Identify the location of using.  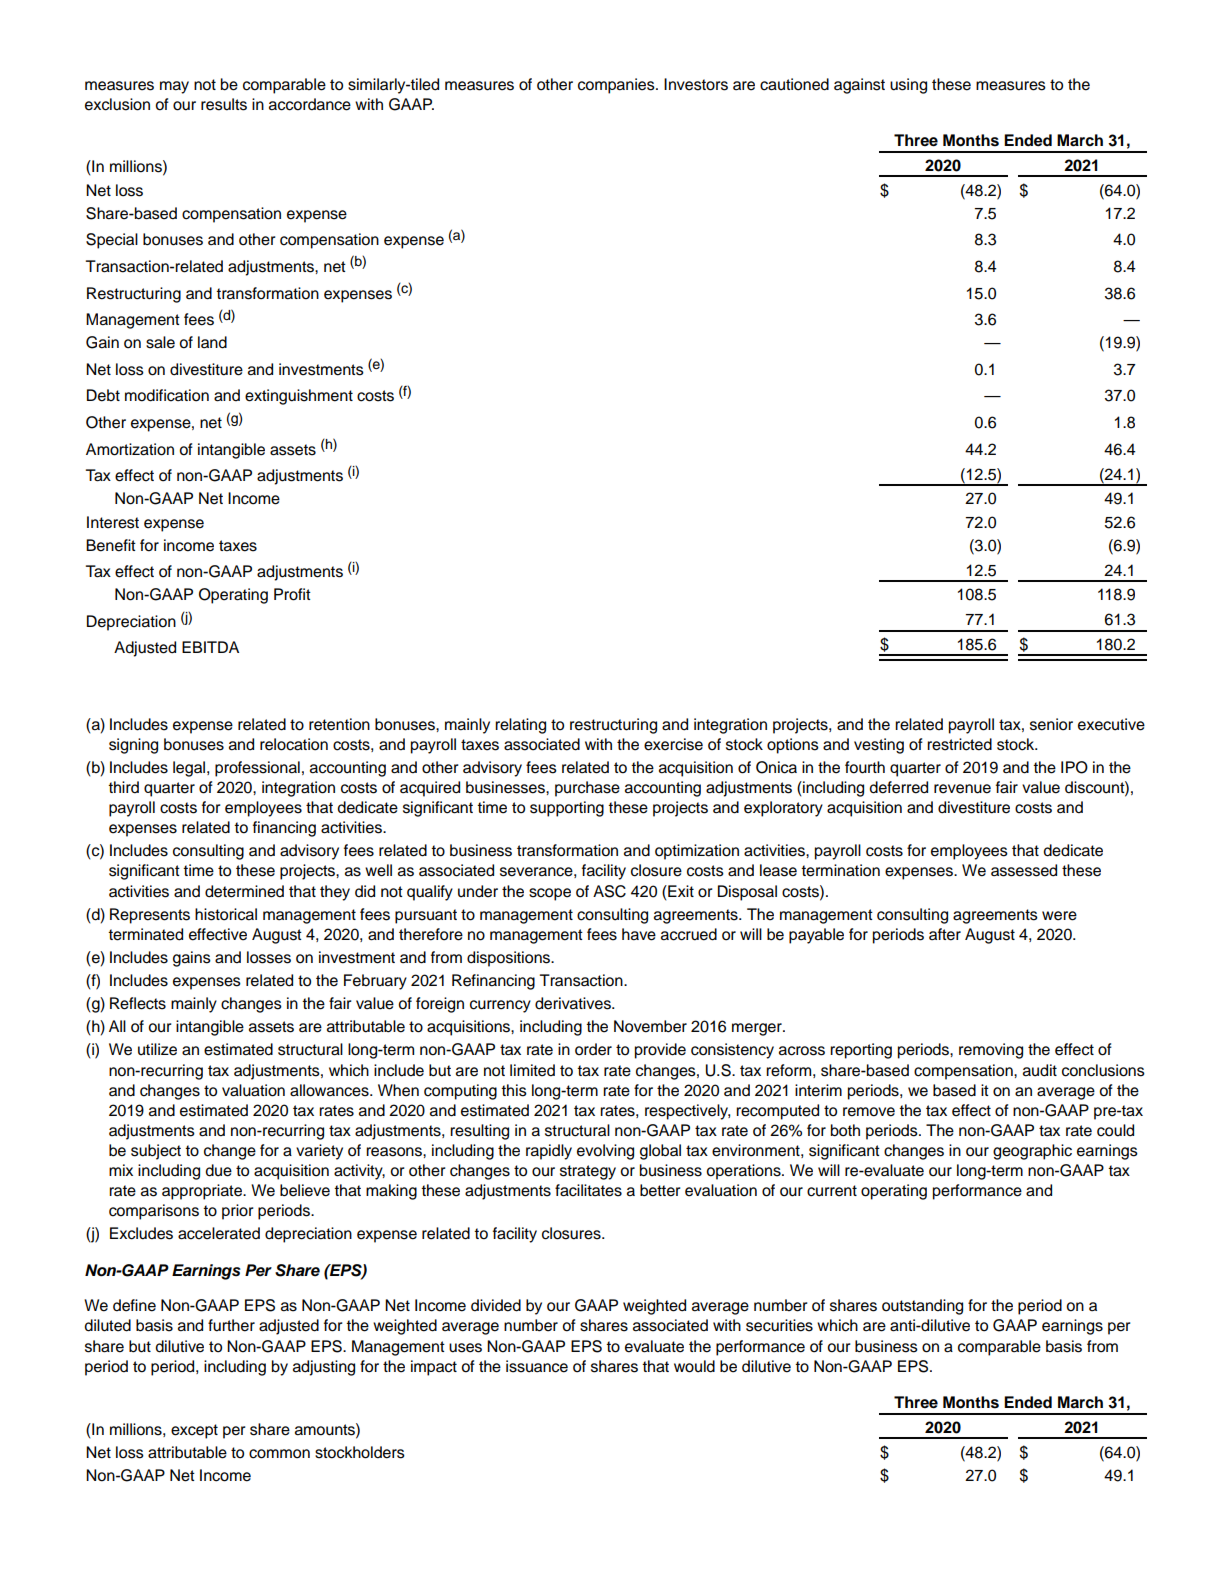
(908, 86).
